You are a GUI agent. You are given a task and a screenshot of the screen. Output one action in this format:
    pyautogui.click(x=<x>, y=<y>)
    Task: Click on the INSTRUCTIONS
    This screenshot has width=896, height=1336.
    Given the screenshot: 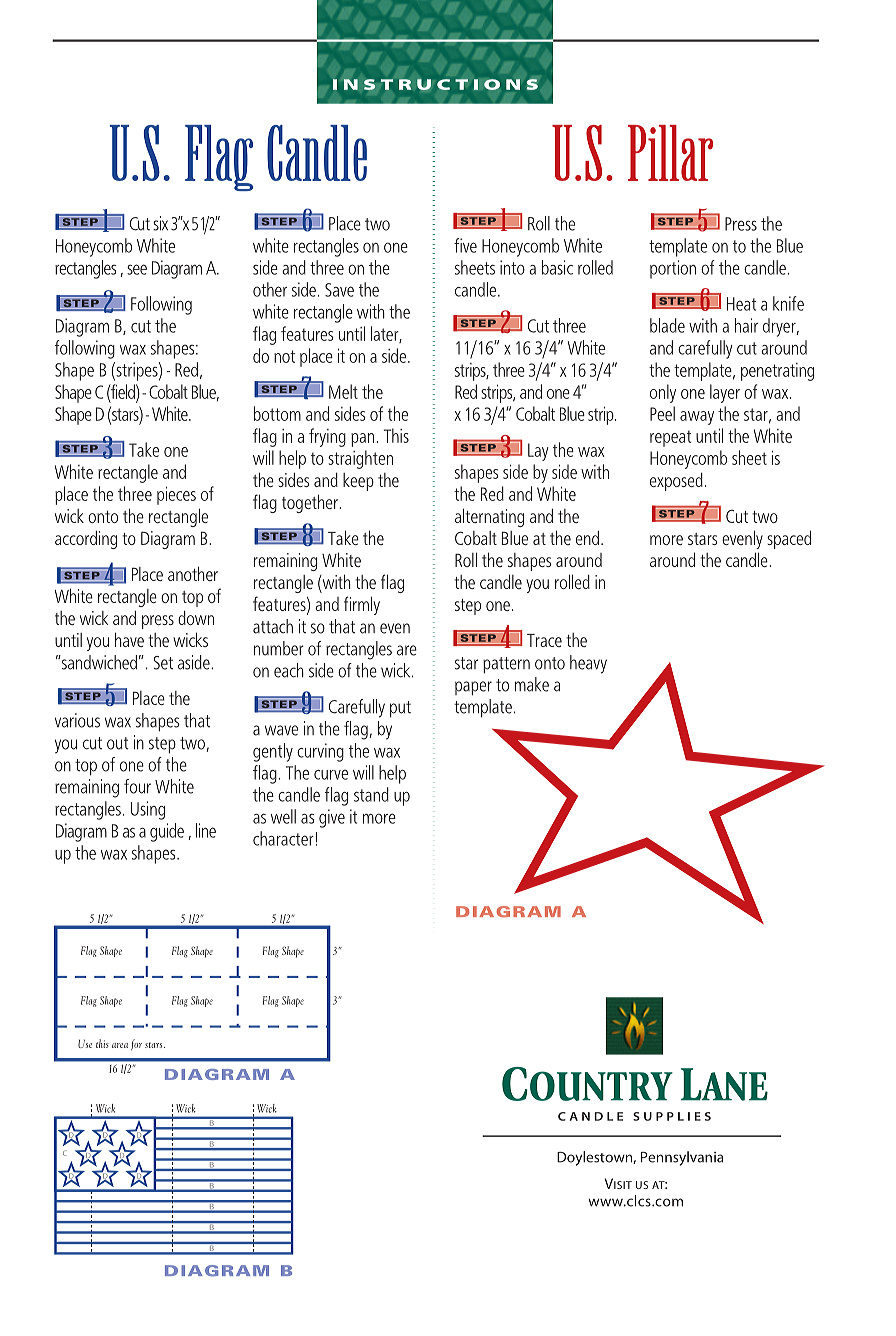 What is the action you would take?
    pyautogui.click(x=435, y=84)
